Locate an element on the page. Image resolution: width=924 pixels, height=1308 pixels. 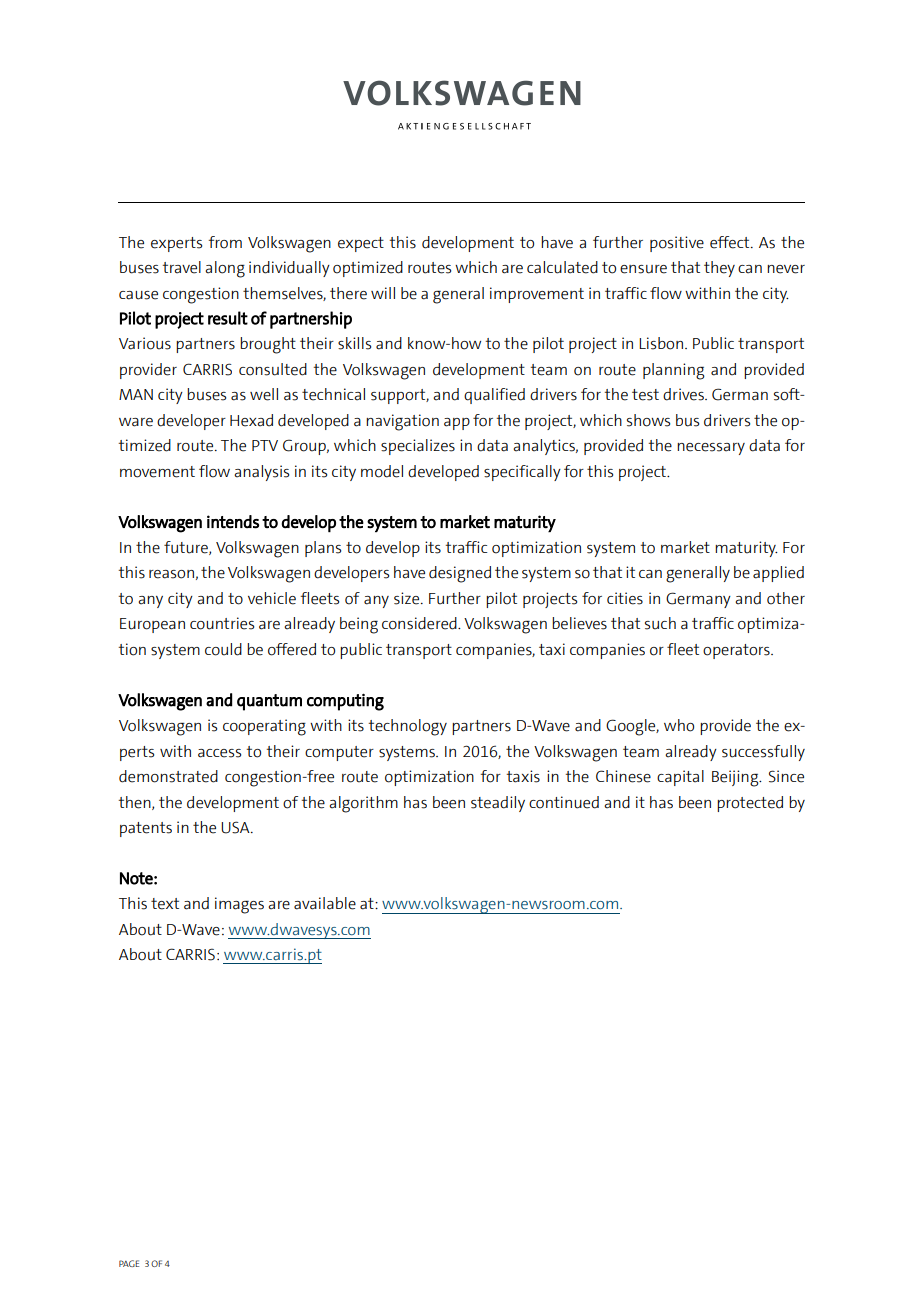
technology is located at coordinates (407, 727).
